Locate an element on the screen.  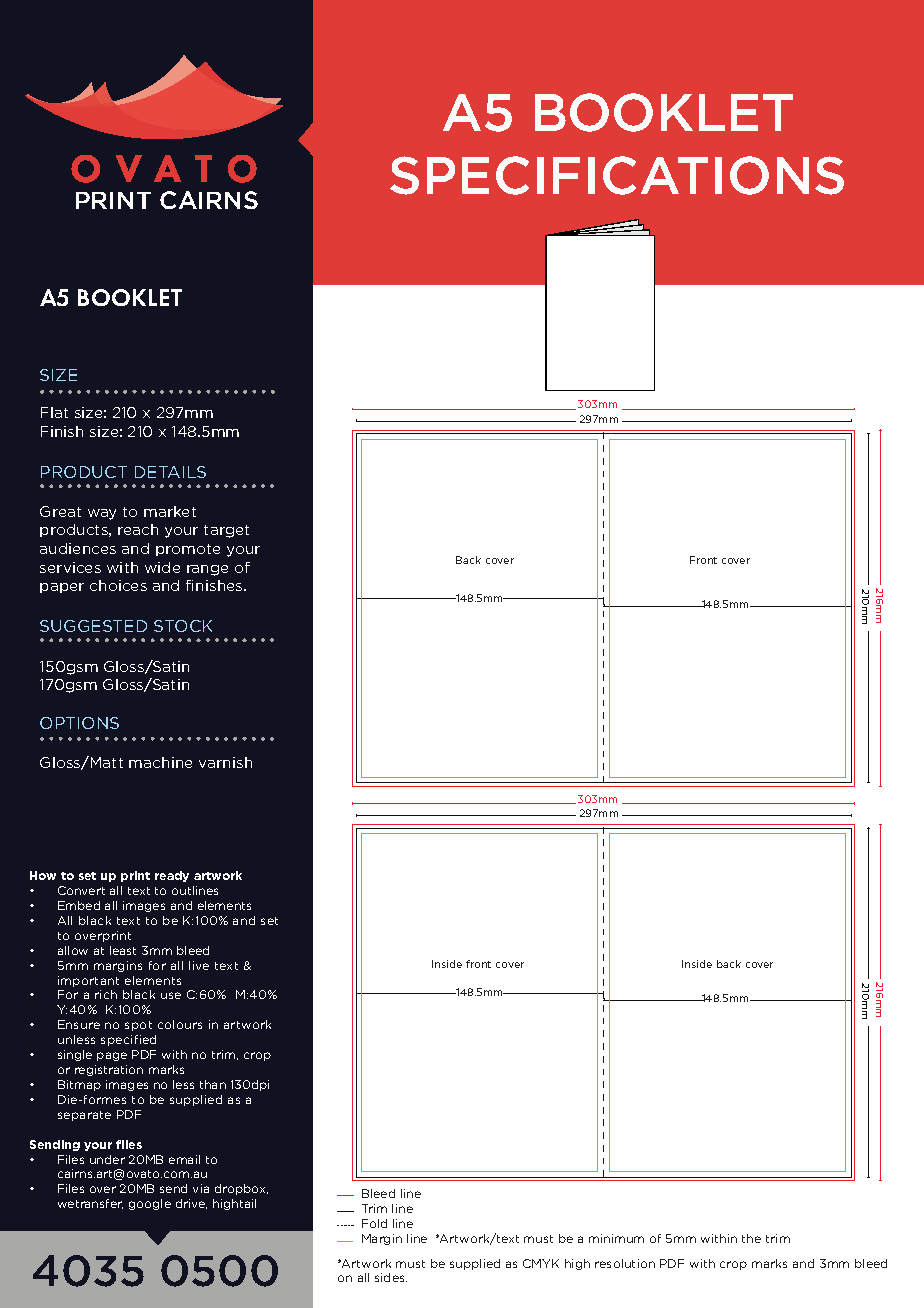
DETAILS is located at coordinates (170, 472).
